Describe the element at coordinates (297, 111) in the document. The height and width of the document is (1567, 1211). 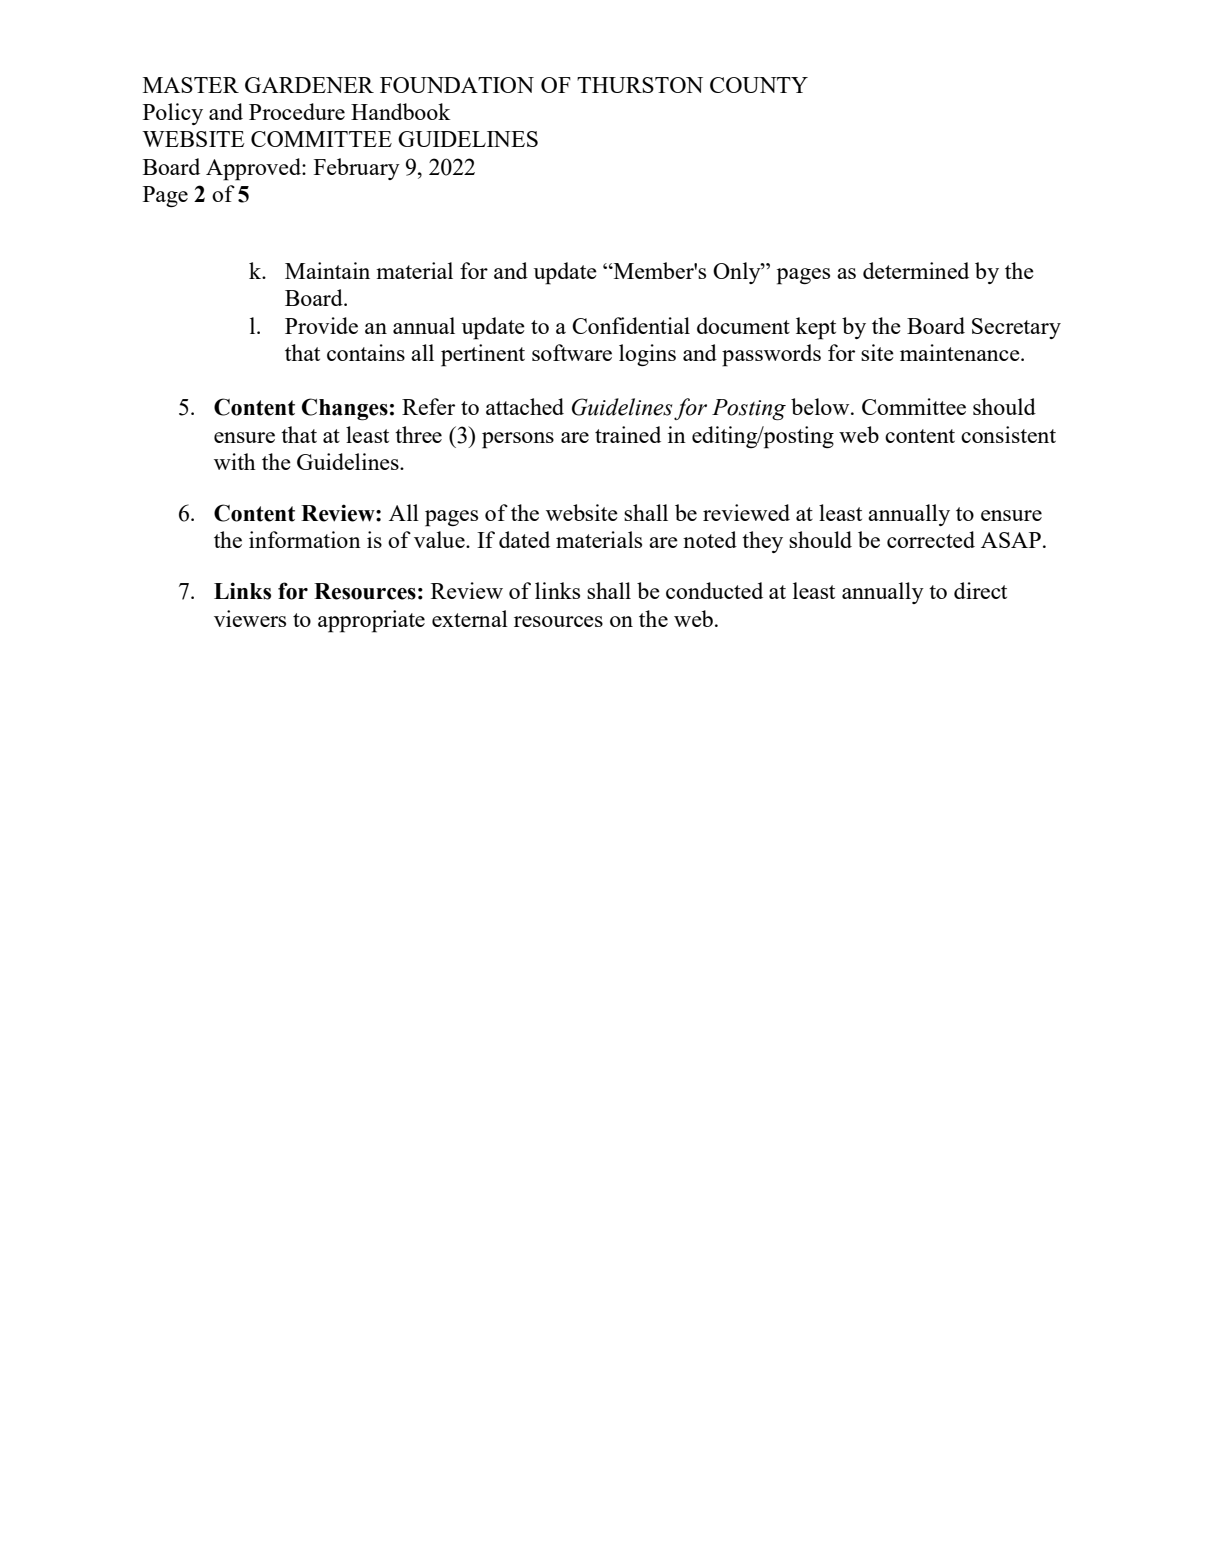
I see `Procedure` at that location.
